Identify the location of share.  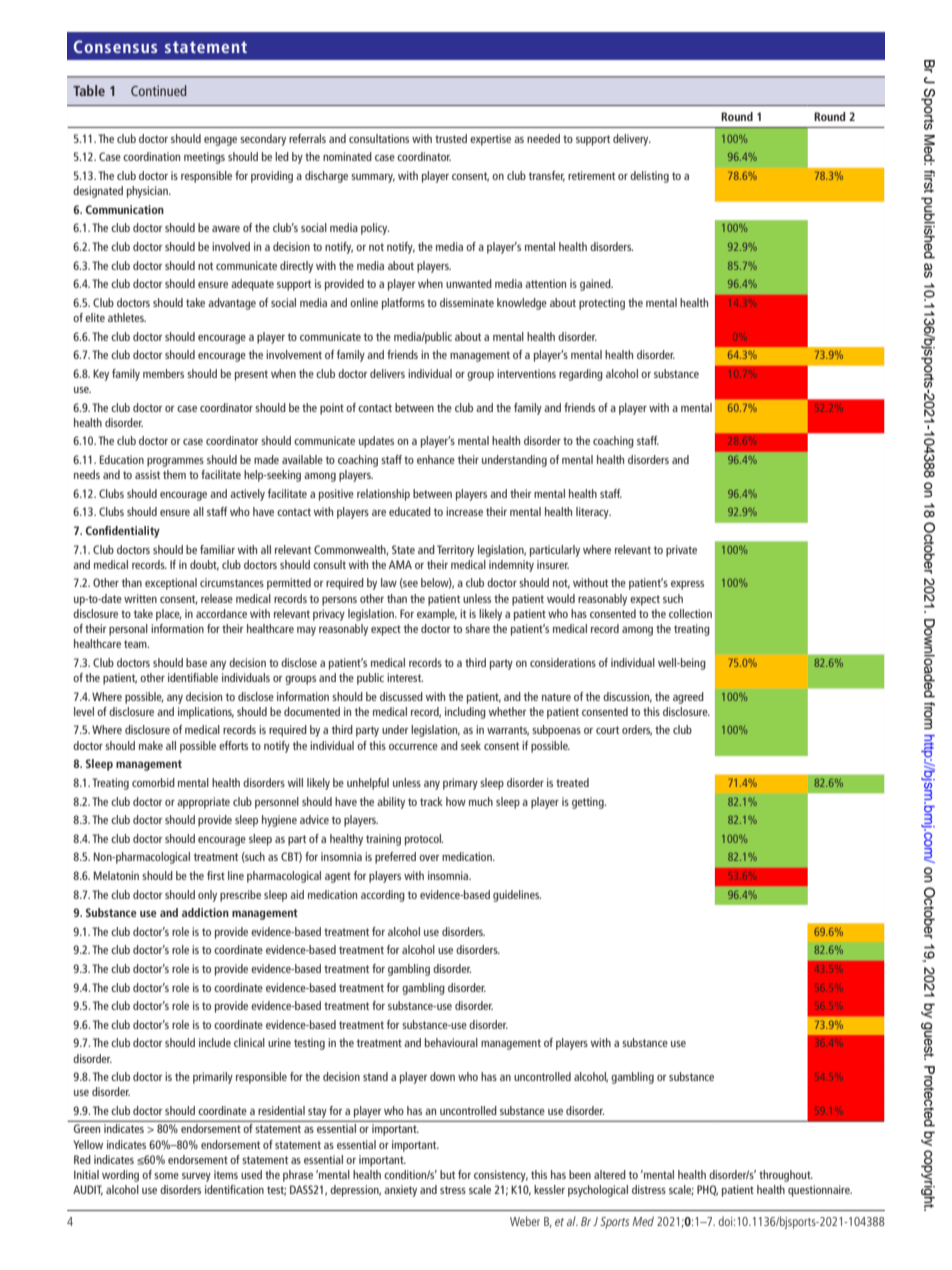
(477, 628).
